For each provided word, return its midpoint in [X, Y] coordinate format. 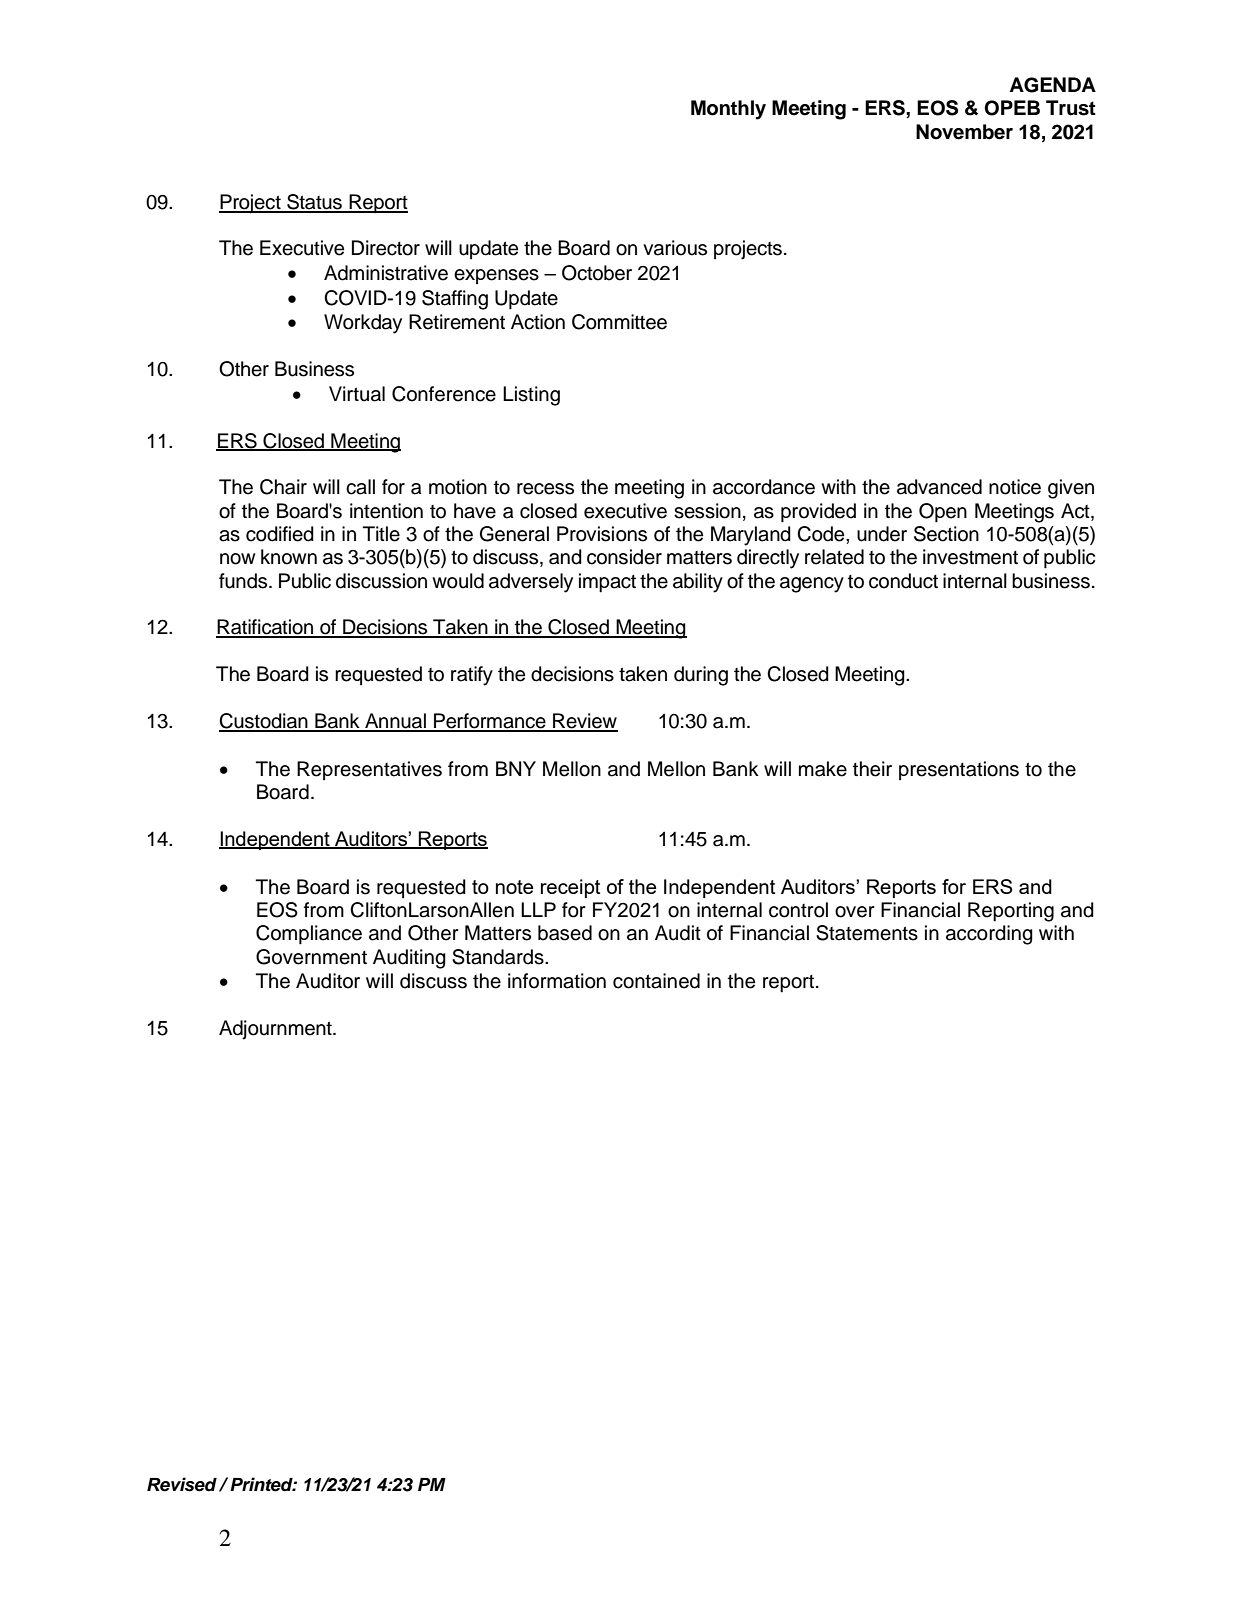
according [989, 935]
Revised [182, 1484]
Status [314, 203]
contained [656, 981]
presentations [959, 770]
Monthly [728, 110]
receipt [570, 888]
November [964, 132]
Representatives [369, 770]
